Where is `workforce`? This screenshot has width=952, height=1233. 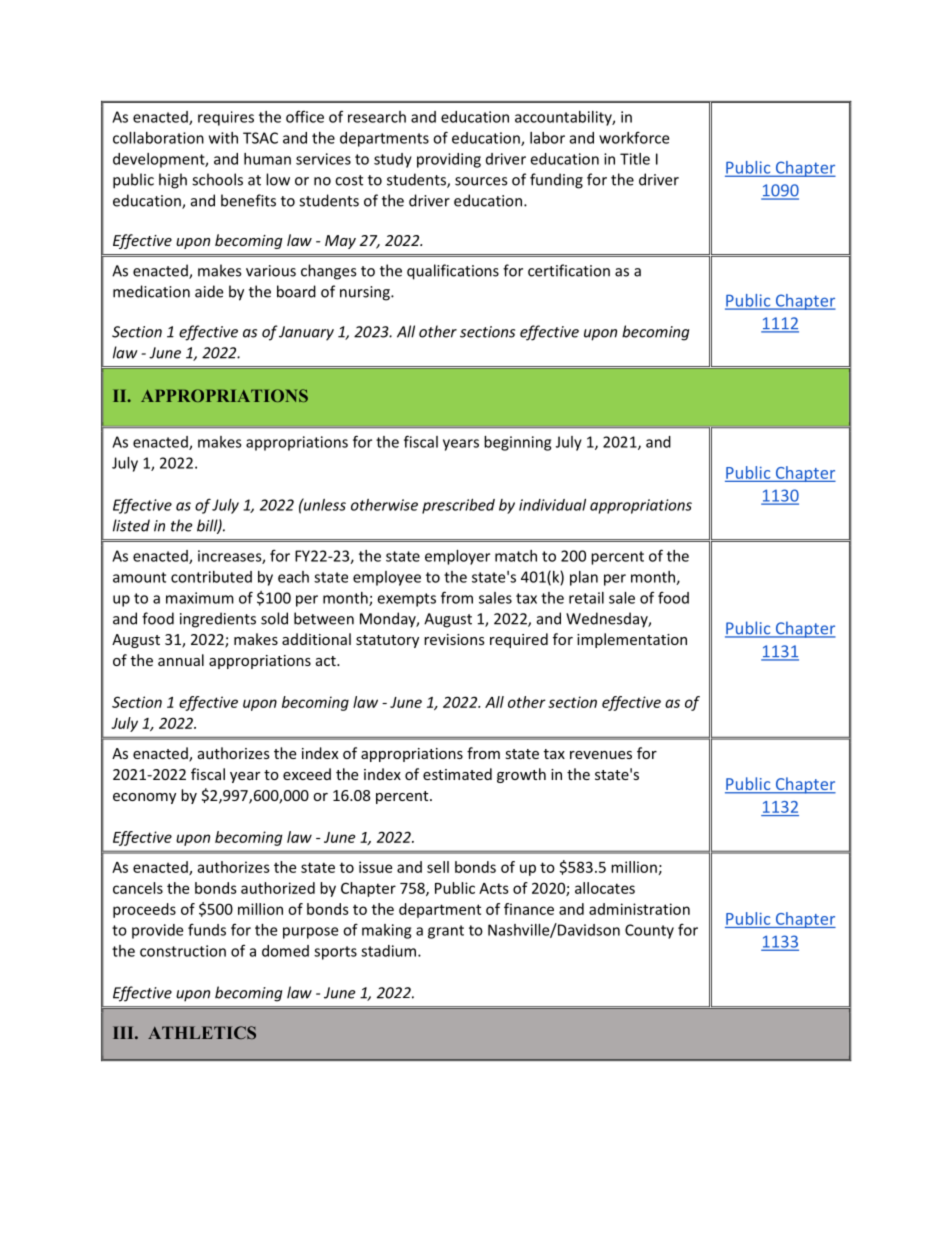
workforce is located at coordinates (634, 137).
